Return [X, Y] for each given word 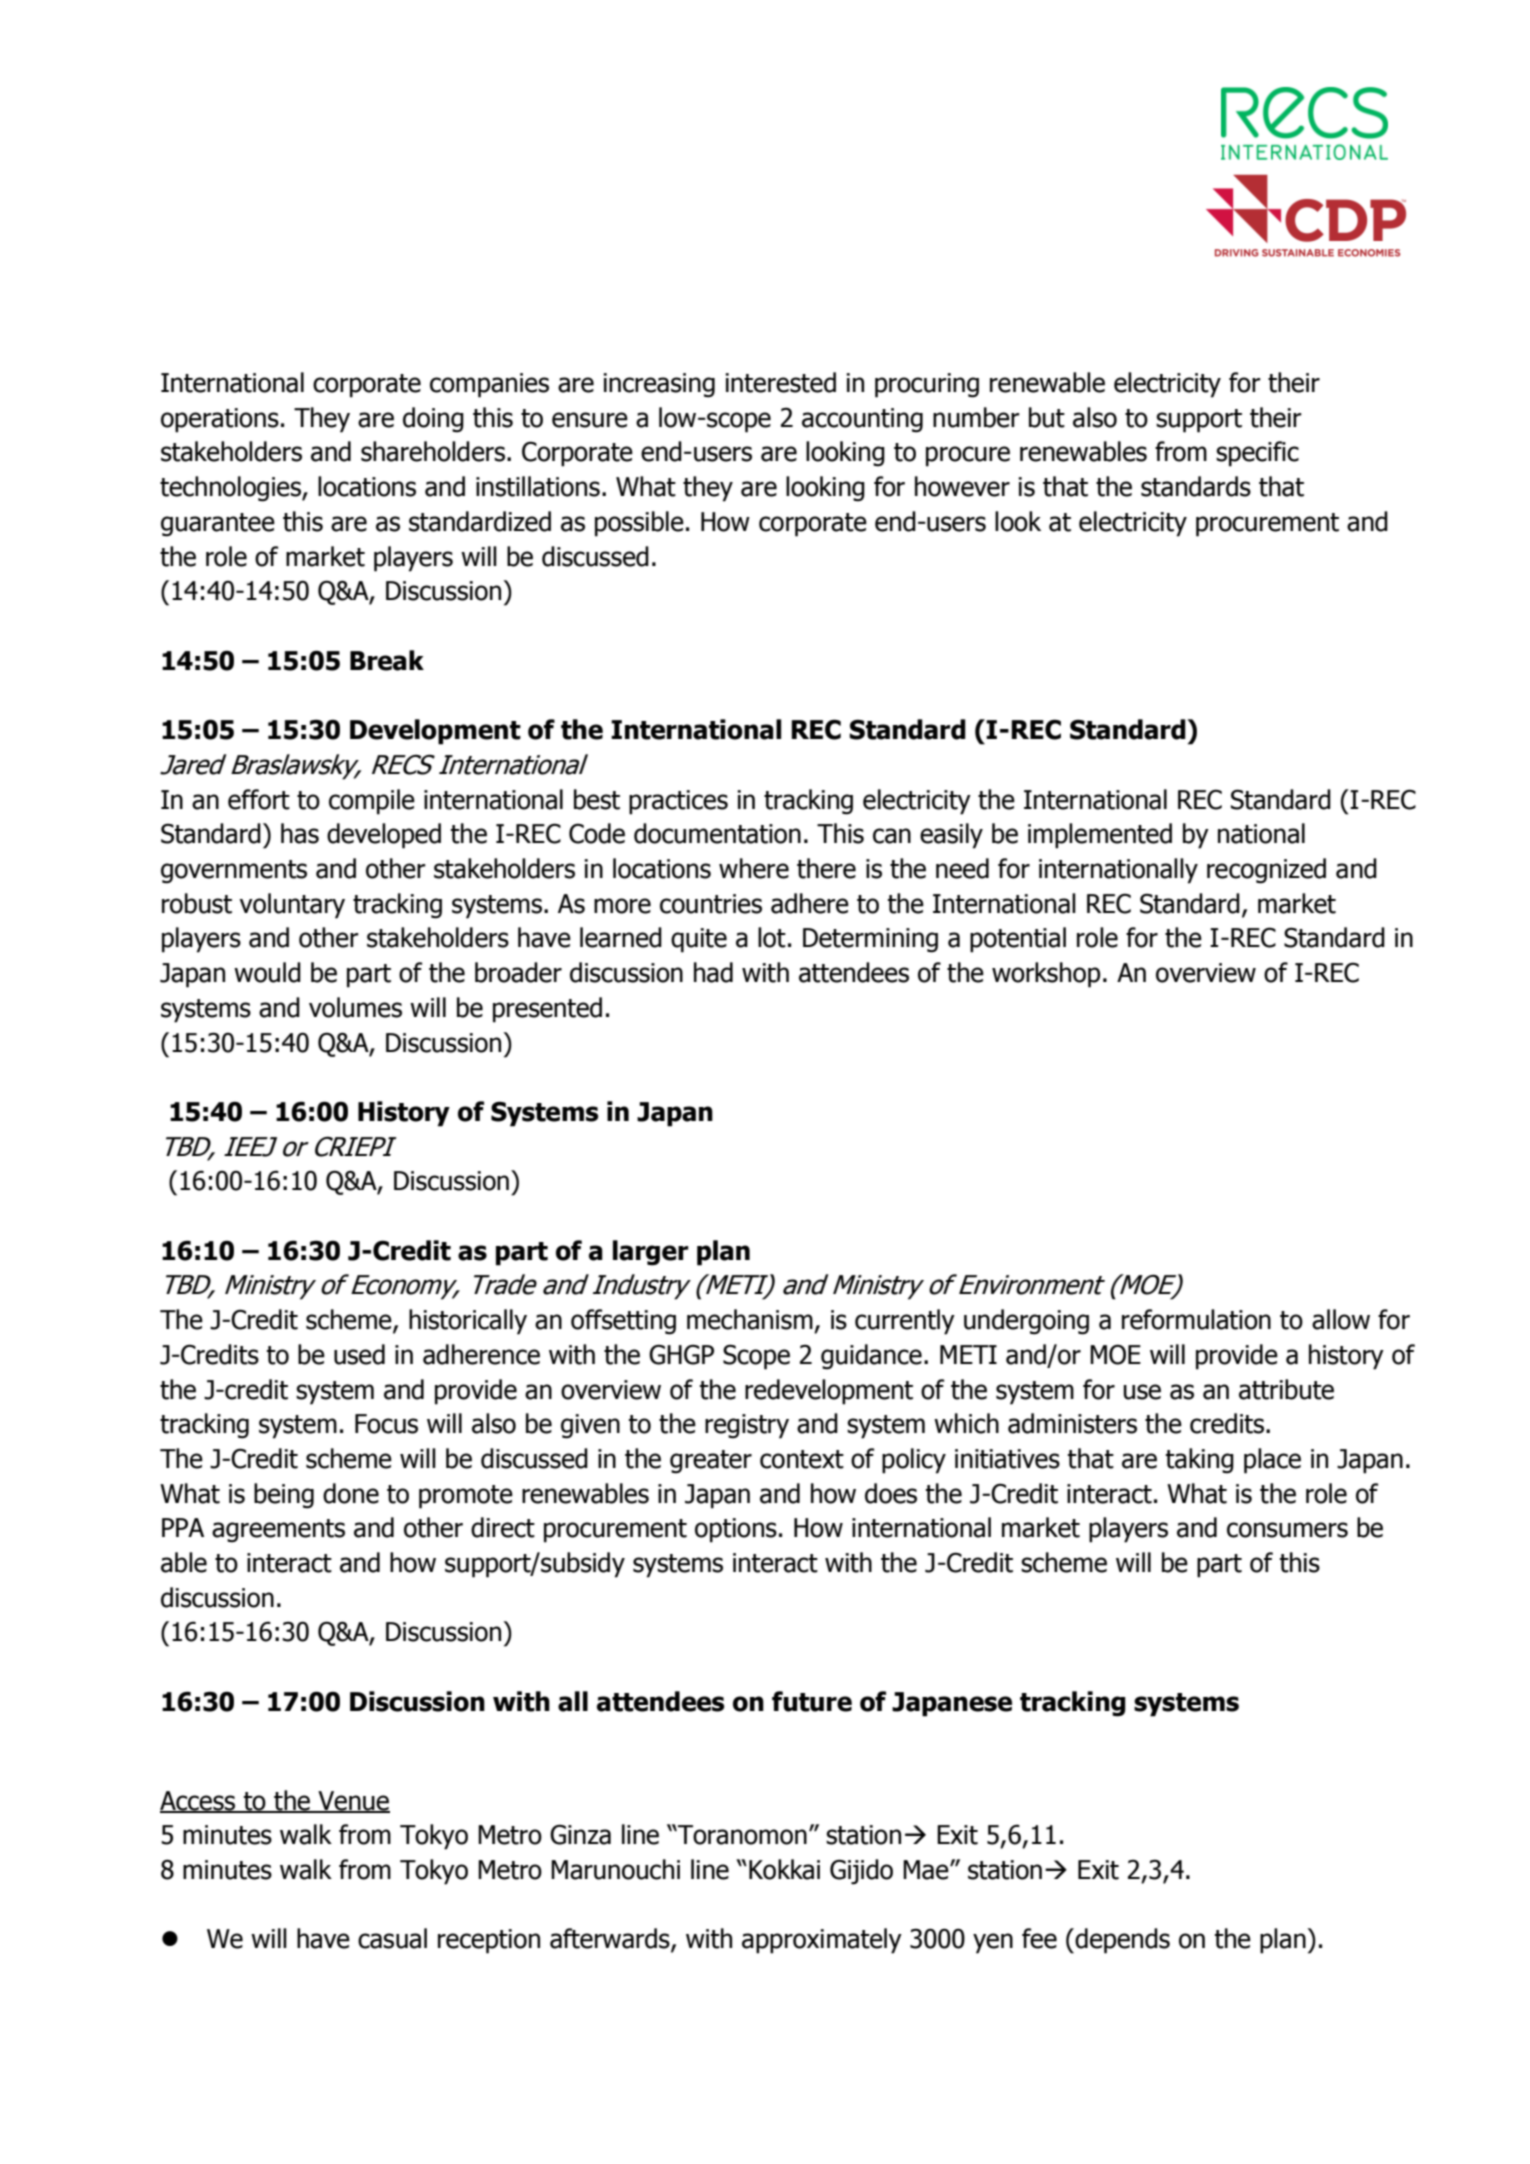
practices [678, 802]
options [736, 1530]
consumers [1287, 1530]
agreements [278, 1531]
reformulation [1196, 1319]
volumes [355, 1007]
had [713, 972]
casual [392, 1938]
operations [220, 420]
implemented [1100, 836]
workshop [1046, 975]
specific [1257, 454]
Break [387, 660]
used [359, 1354]
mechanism [750, 1319]
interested [780, 382]
